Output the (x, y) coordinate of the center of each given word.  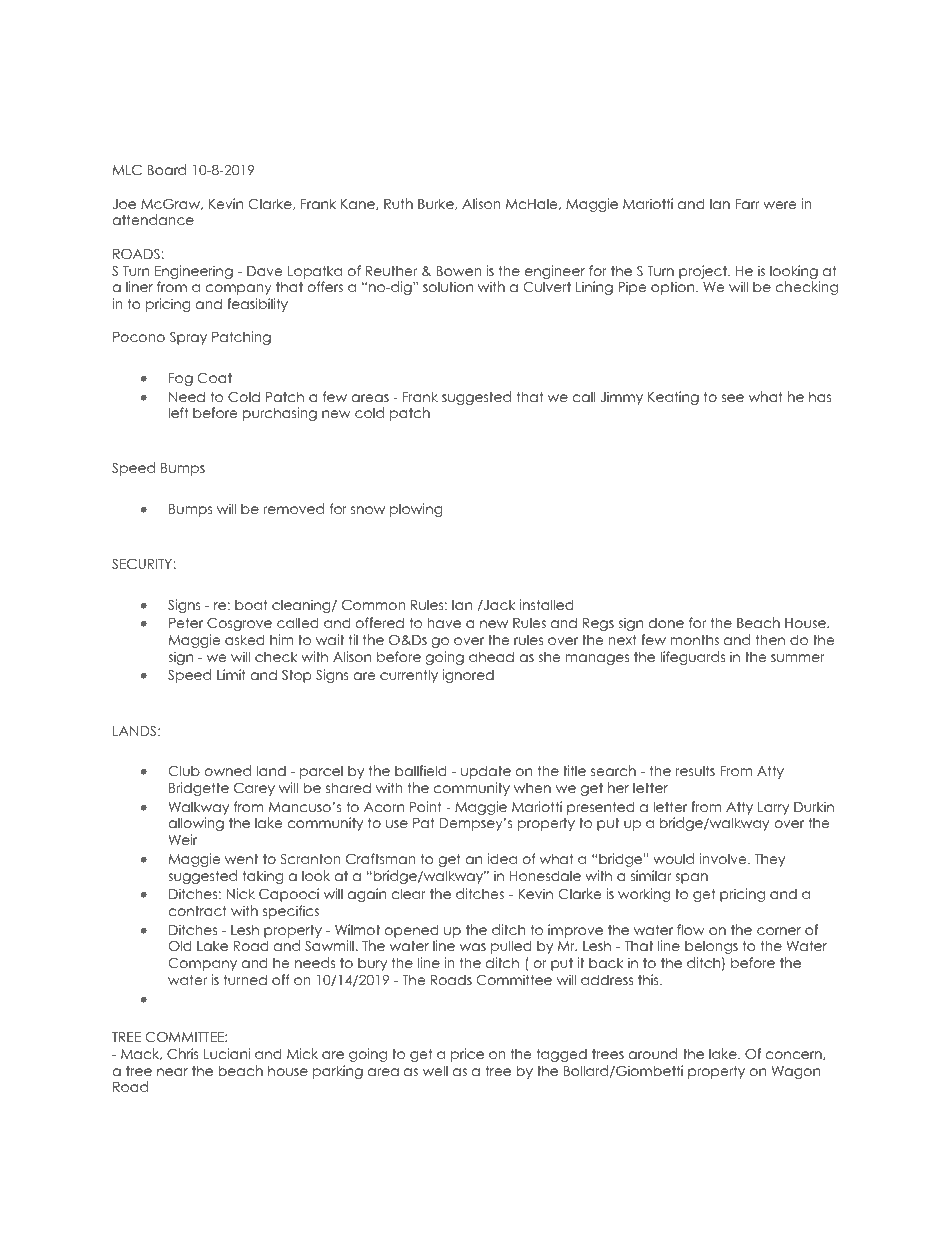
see (733, 398)
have (444, 622)
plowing (416, 510)
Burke (437, 204)
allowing (196, 824)
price (467, 1055)
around (652, 1053)
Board (166, 169)
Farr (747, 204)
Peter (186, 623)
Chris (183, 1054)
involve (724, 858)
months (695, 640)
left (178, 412)
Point (426, 806)
